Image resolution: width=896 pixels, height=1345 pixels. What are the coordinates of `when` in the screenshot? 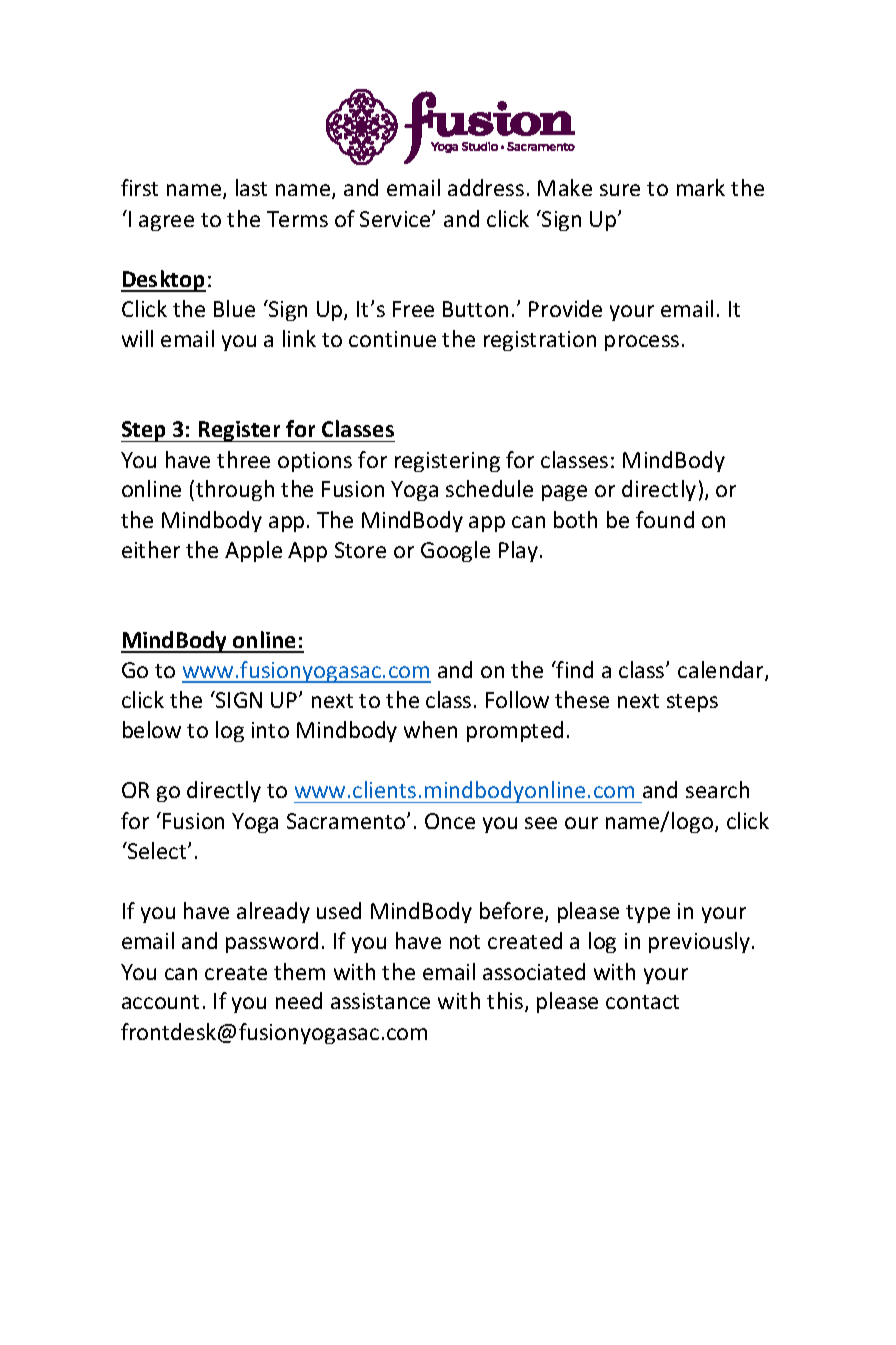 It's located at (430, 729).
